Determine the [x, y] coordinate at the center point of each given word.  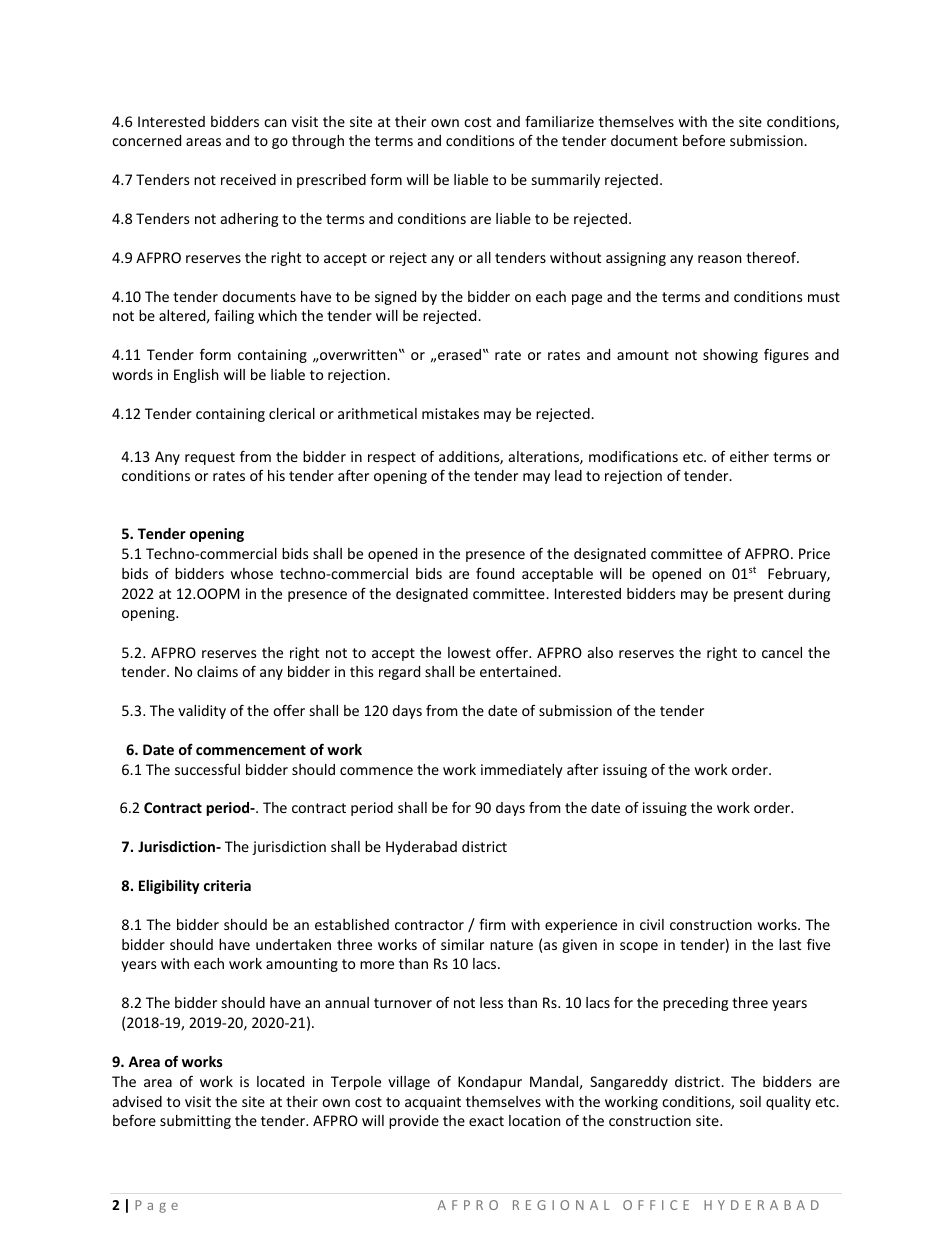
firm [492, 924]
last [790, 944]
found [495, 573]
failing [234, 316]
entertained [519, 671]
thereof [772, 257]
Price [814, 553]
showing [730, 356]
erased [459, 354]
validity [202, 712]
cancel [782, 652]
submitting [195, 1122]
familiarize [559, 121]
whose [252, 573]
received [248, 179]
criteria [227, 885]
